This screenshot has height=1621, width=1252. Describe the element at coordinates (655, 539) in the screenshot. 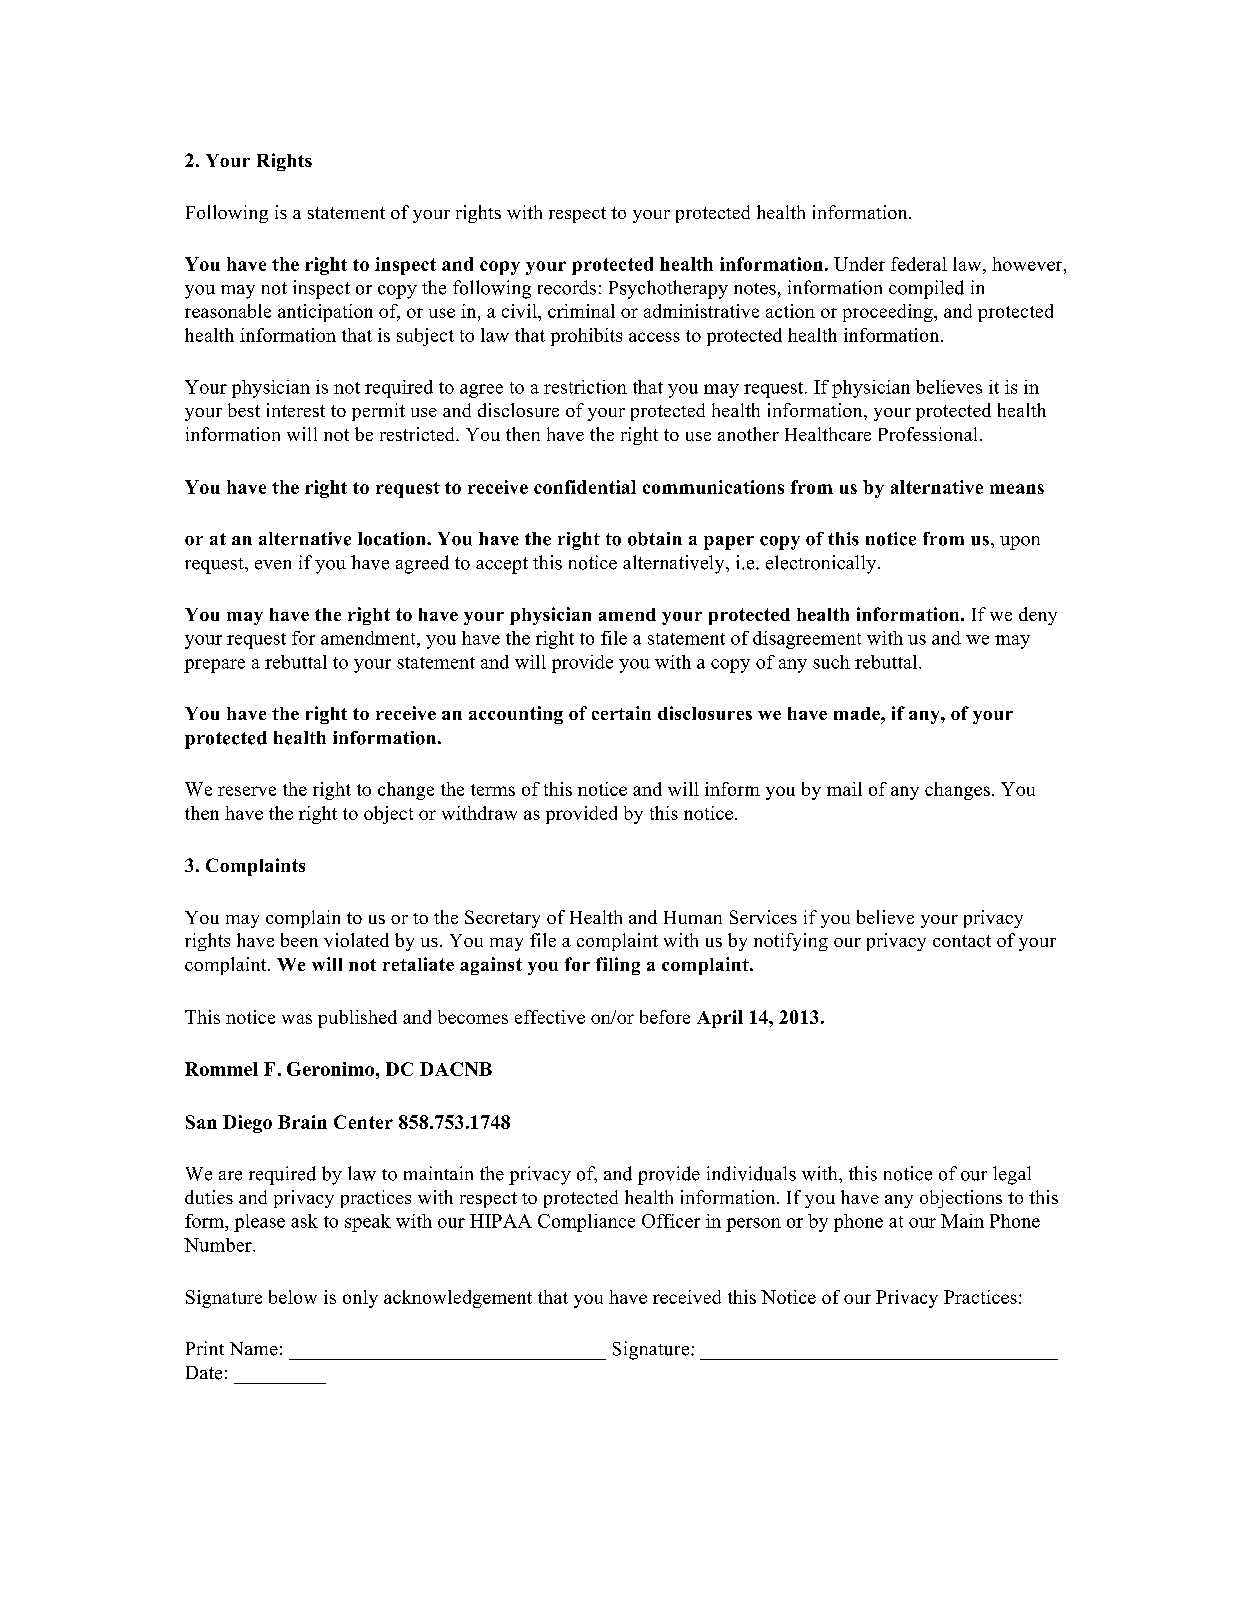

I see `obtain` at that location.
